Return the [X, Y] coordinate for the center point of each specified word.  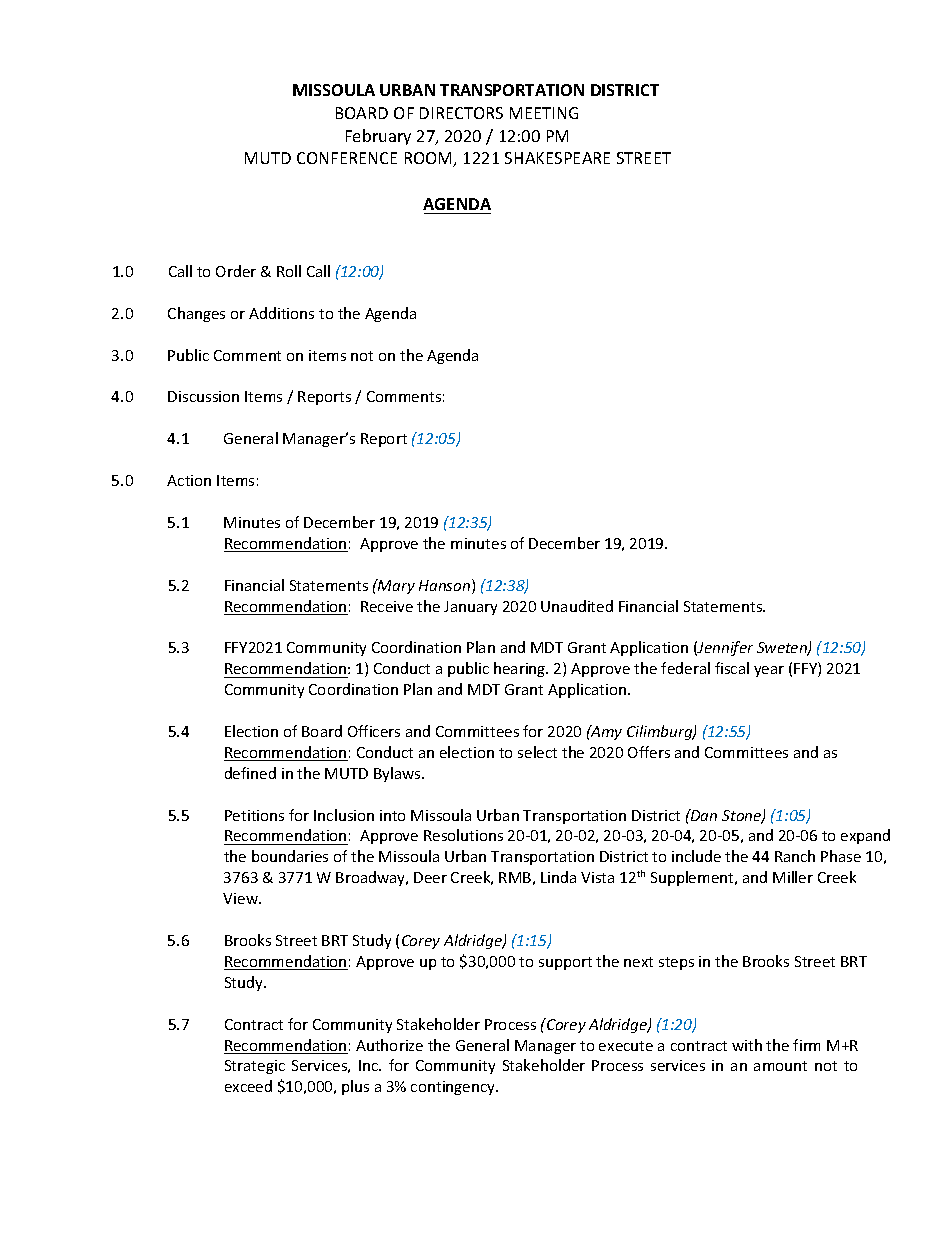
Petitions [254, 815]
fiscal [732, 668]
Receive [387, 606]
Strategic [255, 1067]
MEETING [544, 113]
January [470, 608]
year [769, 671]
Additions [281, 313]
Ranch [795, 856]
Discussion [203, 396]
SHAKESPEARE [557, 158]
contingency [454, 1088]
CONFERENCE [347, 158]
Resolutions [463, 835]
